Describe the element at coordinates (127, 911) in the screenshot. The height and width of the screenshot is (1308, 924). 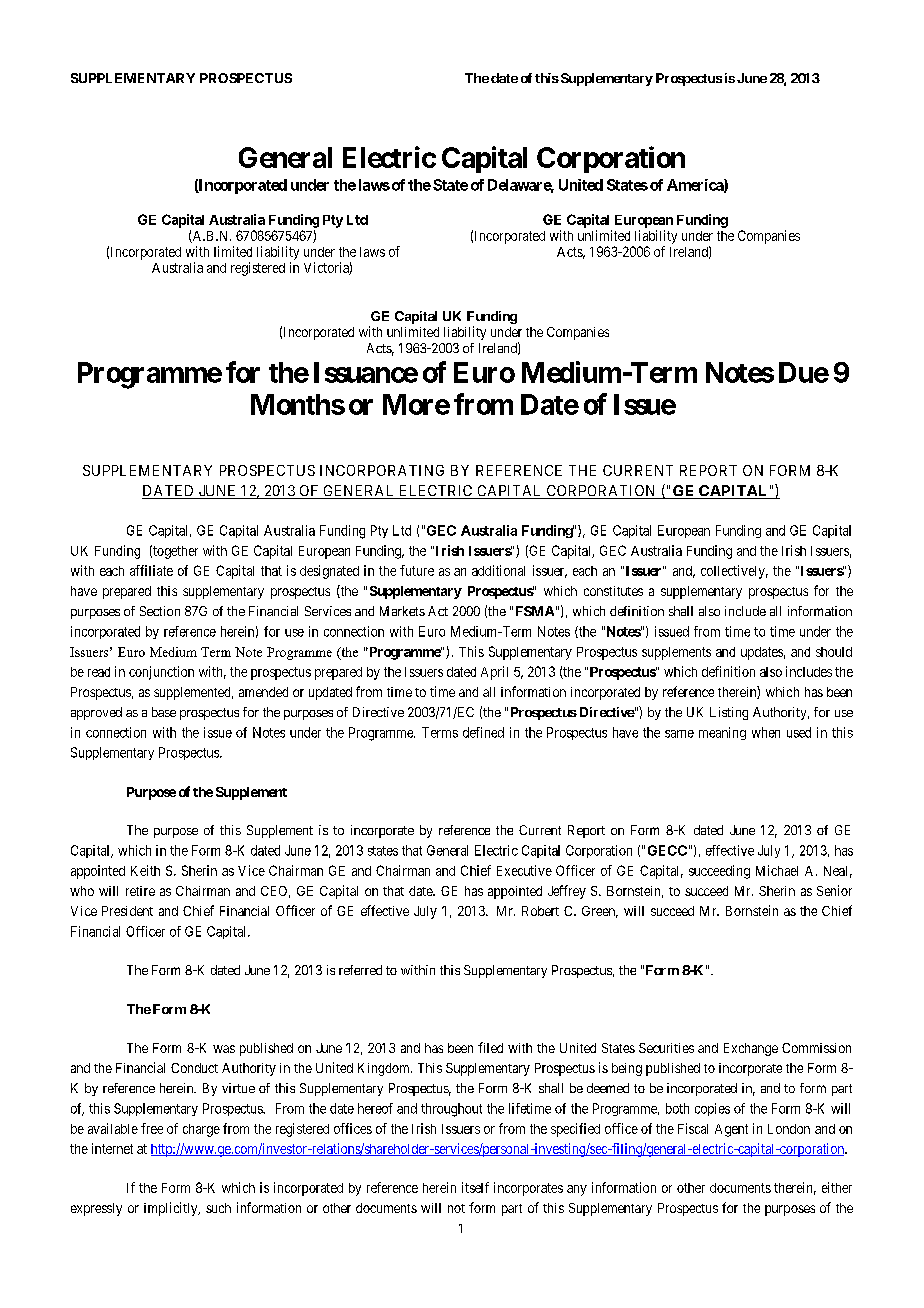
I see `President` at that location.
